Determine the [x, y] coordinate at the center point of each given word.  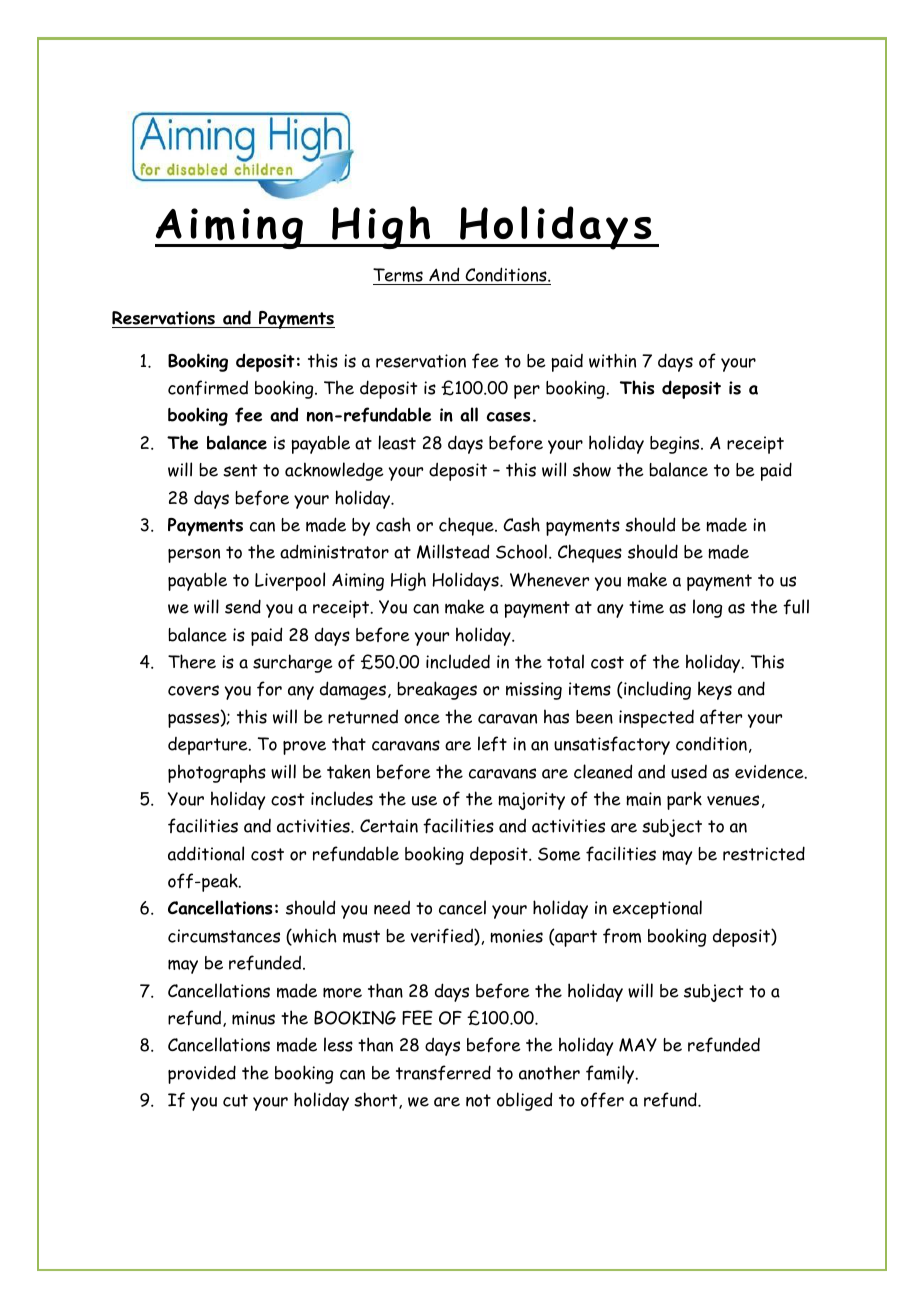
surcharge [293, 663]
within [612, 360]
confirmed [208, 388]
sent [240, 470]
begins [676, 445]
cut [235, 1100]
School [521, 551]
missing [534, 691]
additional [206, 853]
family [611, 1074]
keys [715, 690]
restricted [764, 853]
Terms [399, 276]
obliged [524, 1101]
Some [559, 854]
